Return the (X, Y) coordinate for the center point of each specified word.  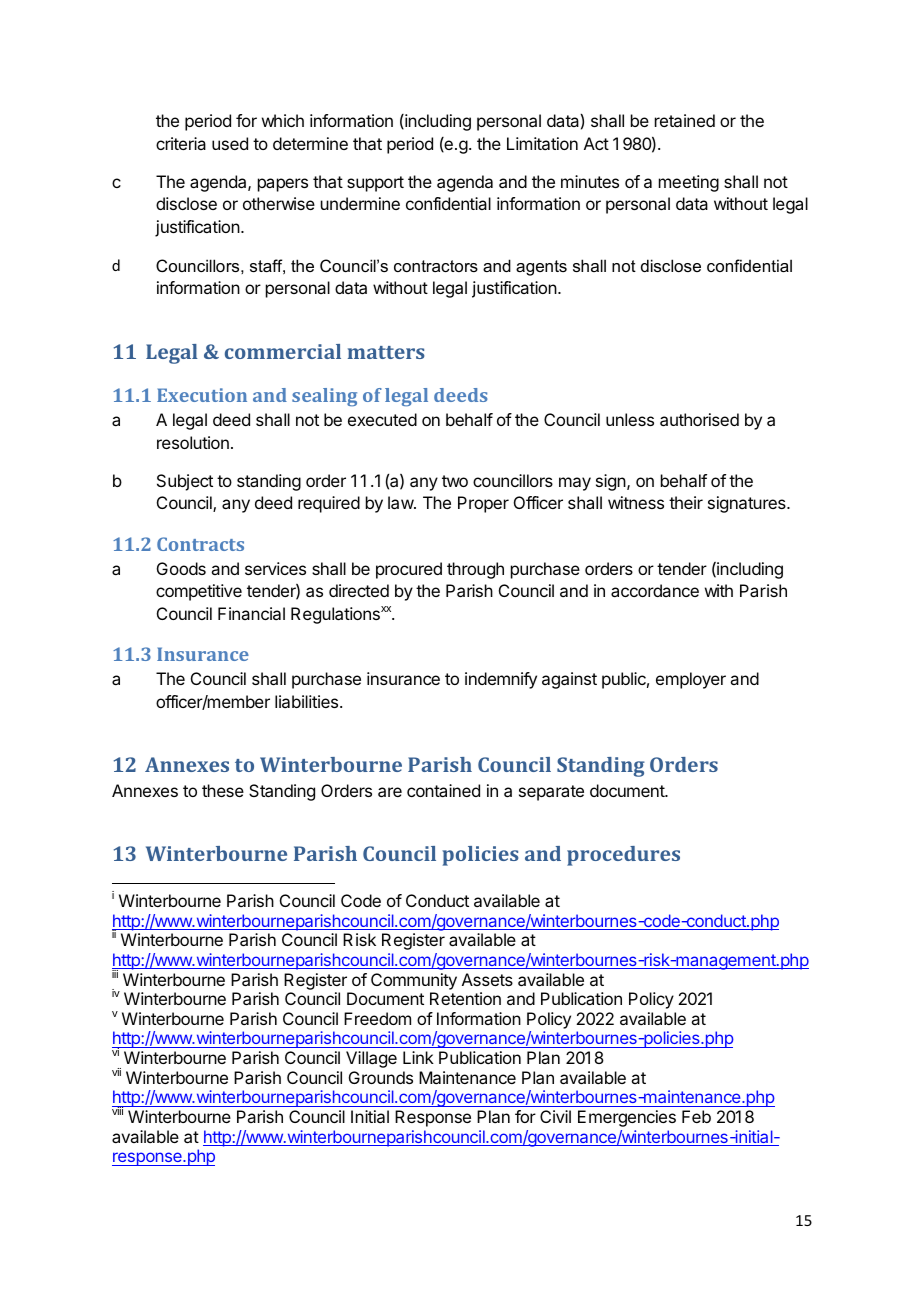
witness (636, 502)
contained (443, 790)
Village (371, 1059)
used (230, 143)
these (223, 790)
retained (685, 120)
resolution (193, 442)
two (455, 481)
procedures (623, 856)
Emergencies (627, 1118)
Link (418, 1057)
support (375, 184)
